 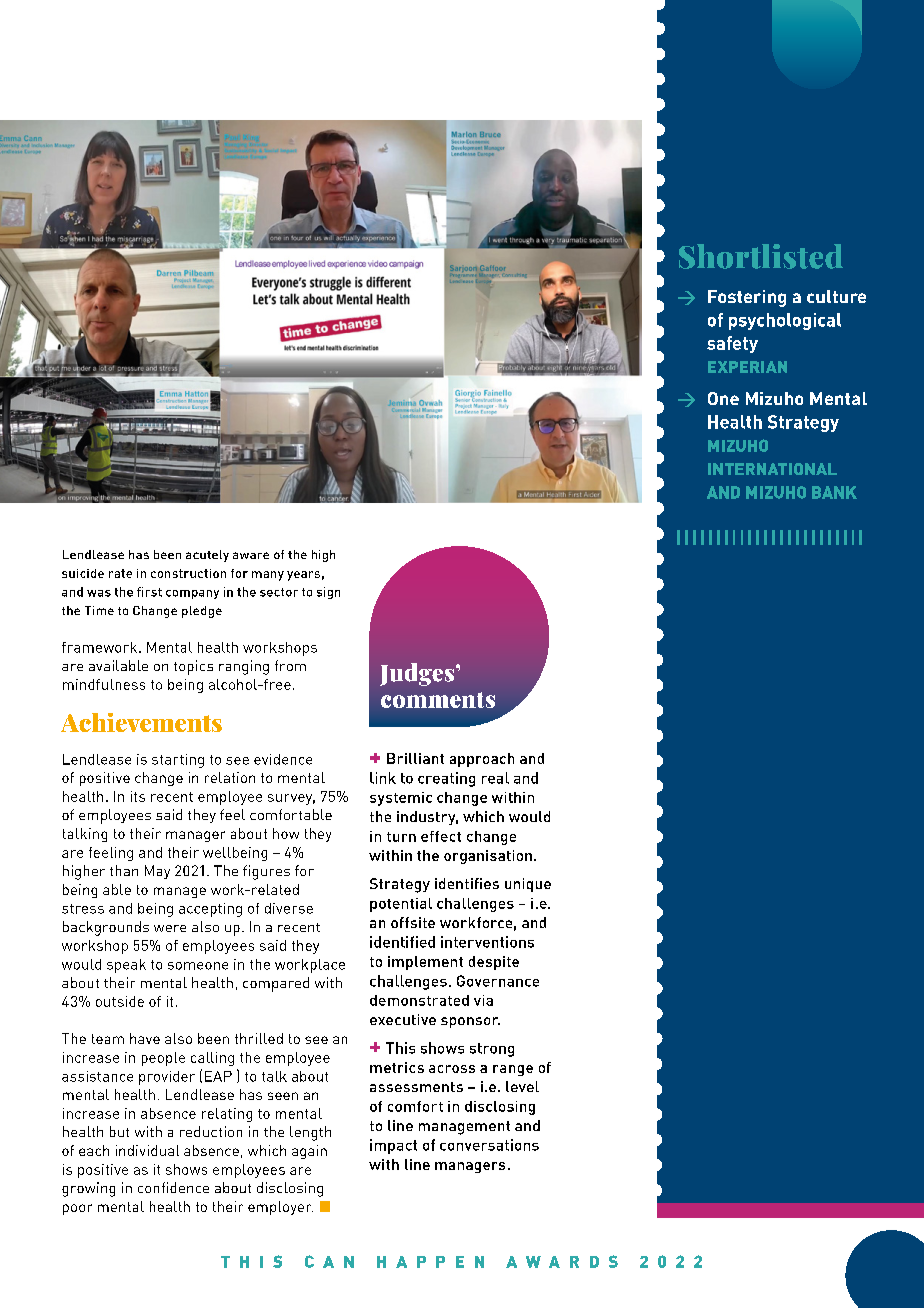 What do you see at coordinates (441, 836) in the image?
I see `effect` at bounding box center [441, 836].
